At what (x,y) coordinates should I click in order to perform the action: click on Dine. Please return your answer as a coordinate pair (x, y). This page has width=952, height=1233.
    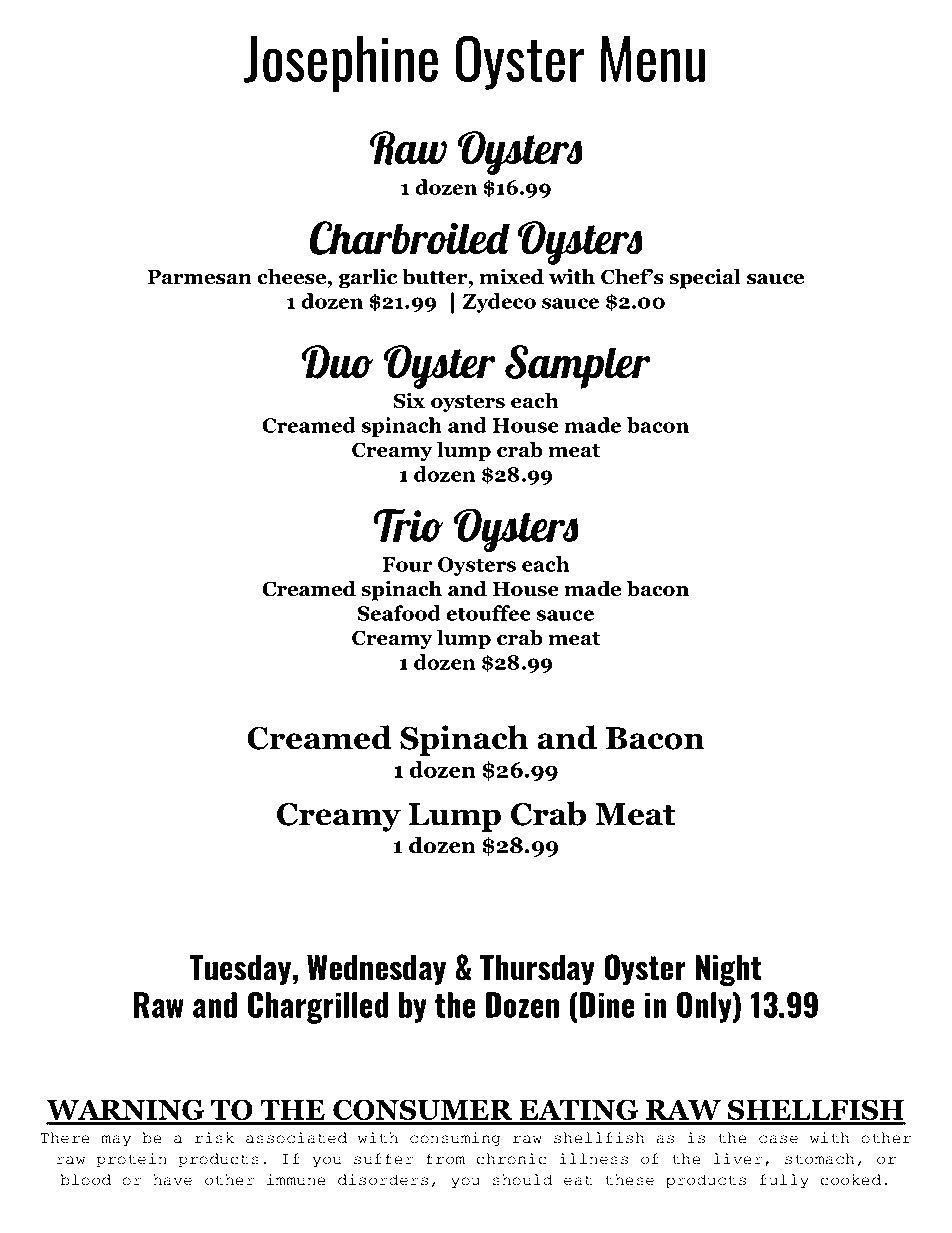
    Looking at the image, I should click on (607, 1005).
